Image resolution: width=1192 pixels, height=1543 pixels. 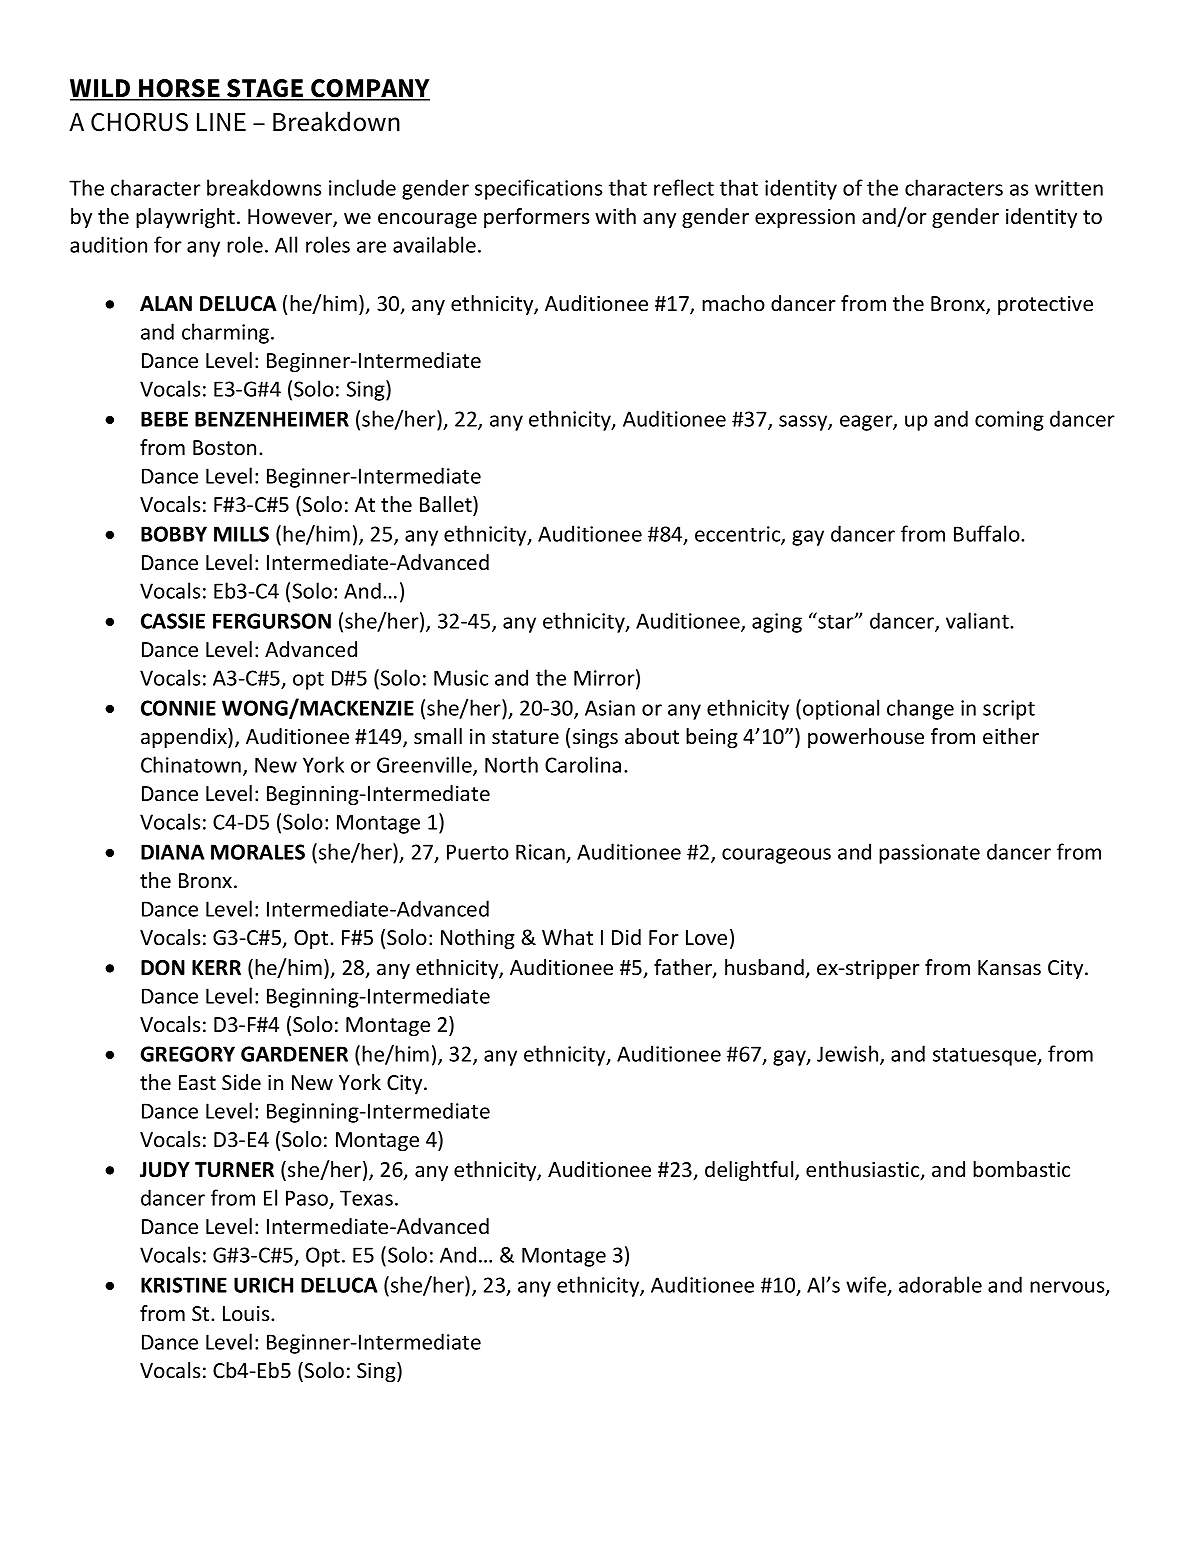 I want to click on change, so click(x=920, y=709).
